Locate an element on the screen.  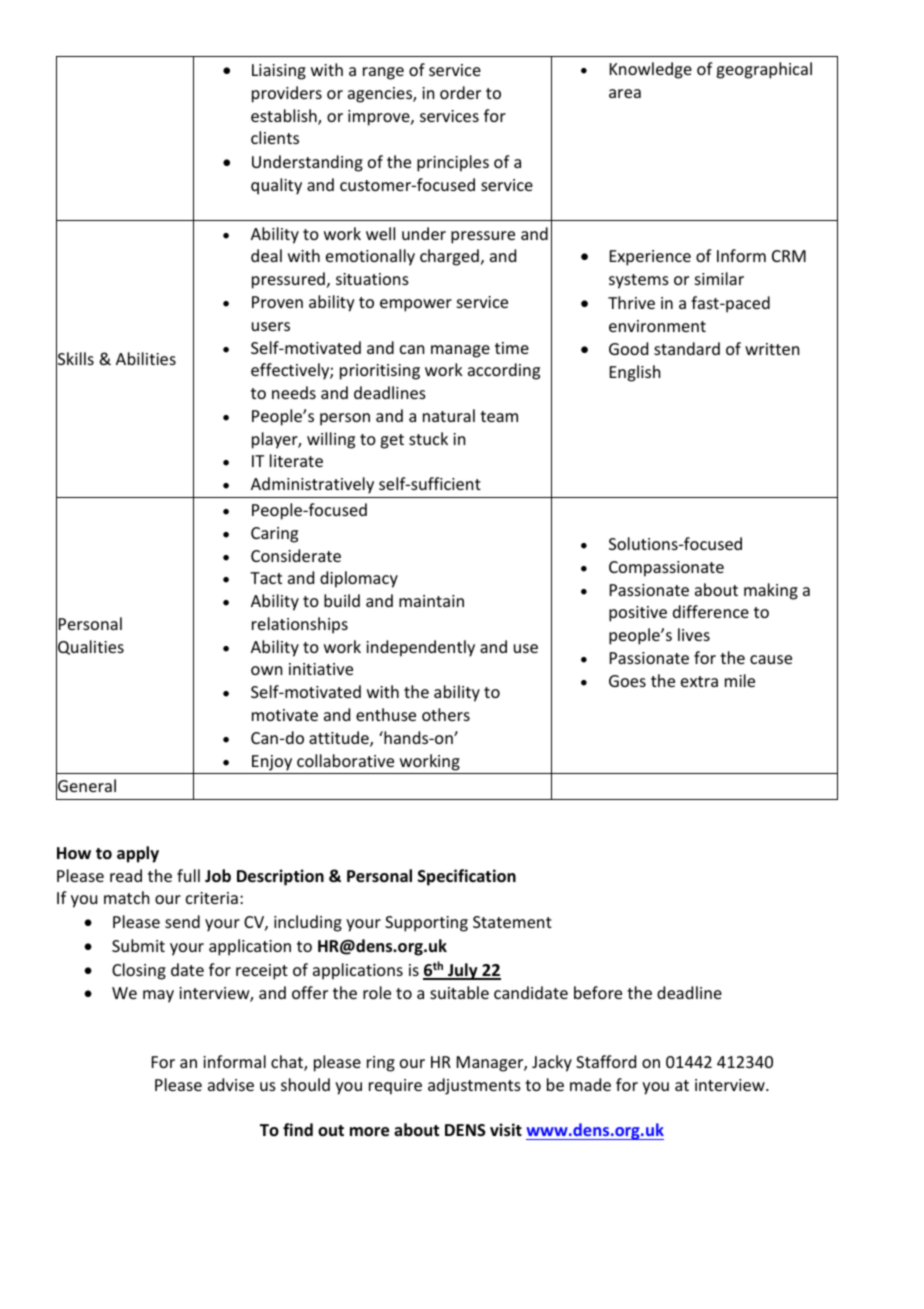
Statement is located at coordinates (512, 922).
